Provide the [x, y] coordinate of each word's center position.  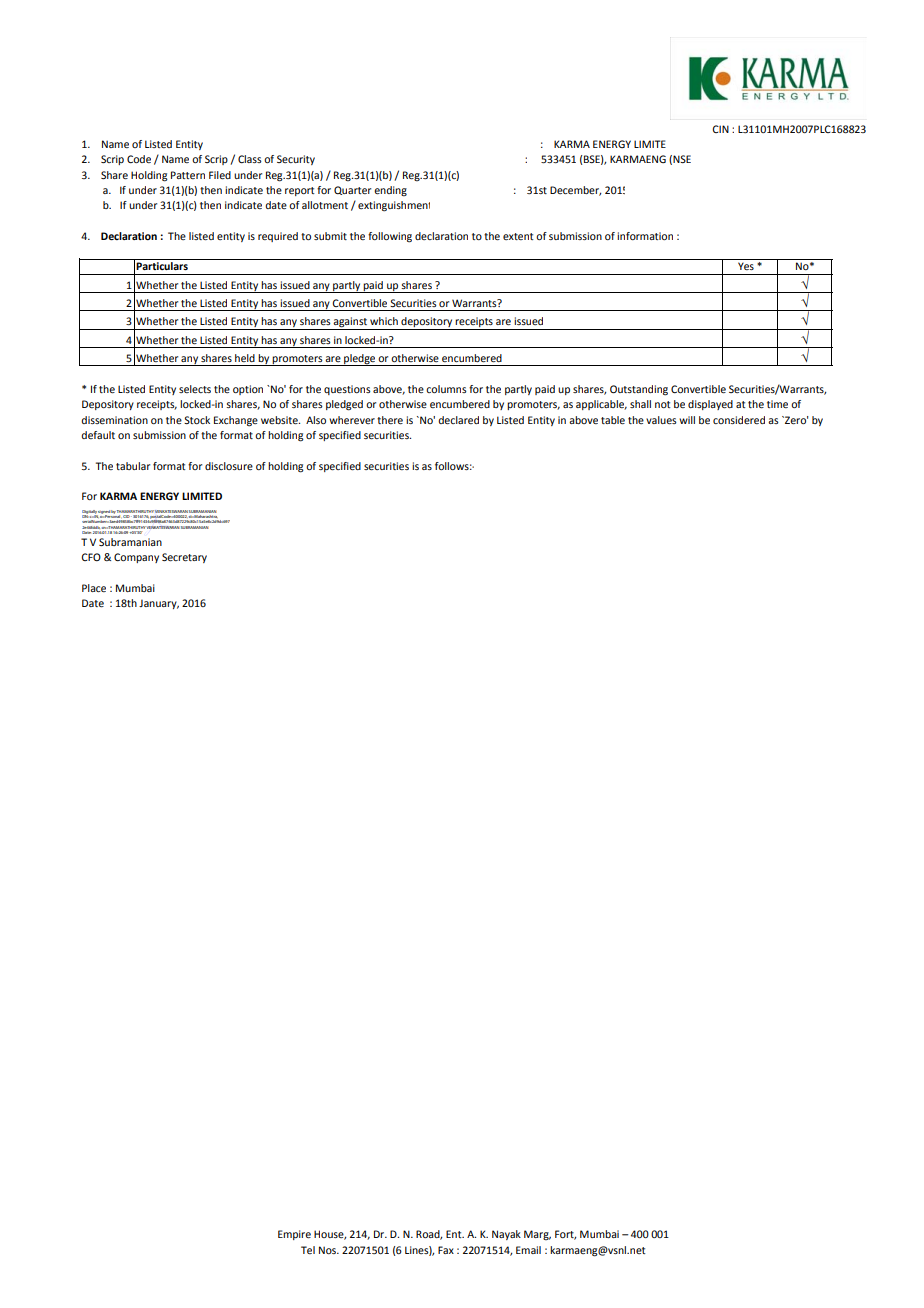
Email [528, 1250]
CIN [720, 129]
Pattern [188, 175]
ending [390, 191]
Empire [294, 1235]
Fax [446, 1250]
